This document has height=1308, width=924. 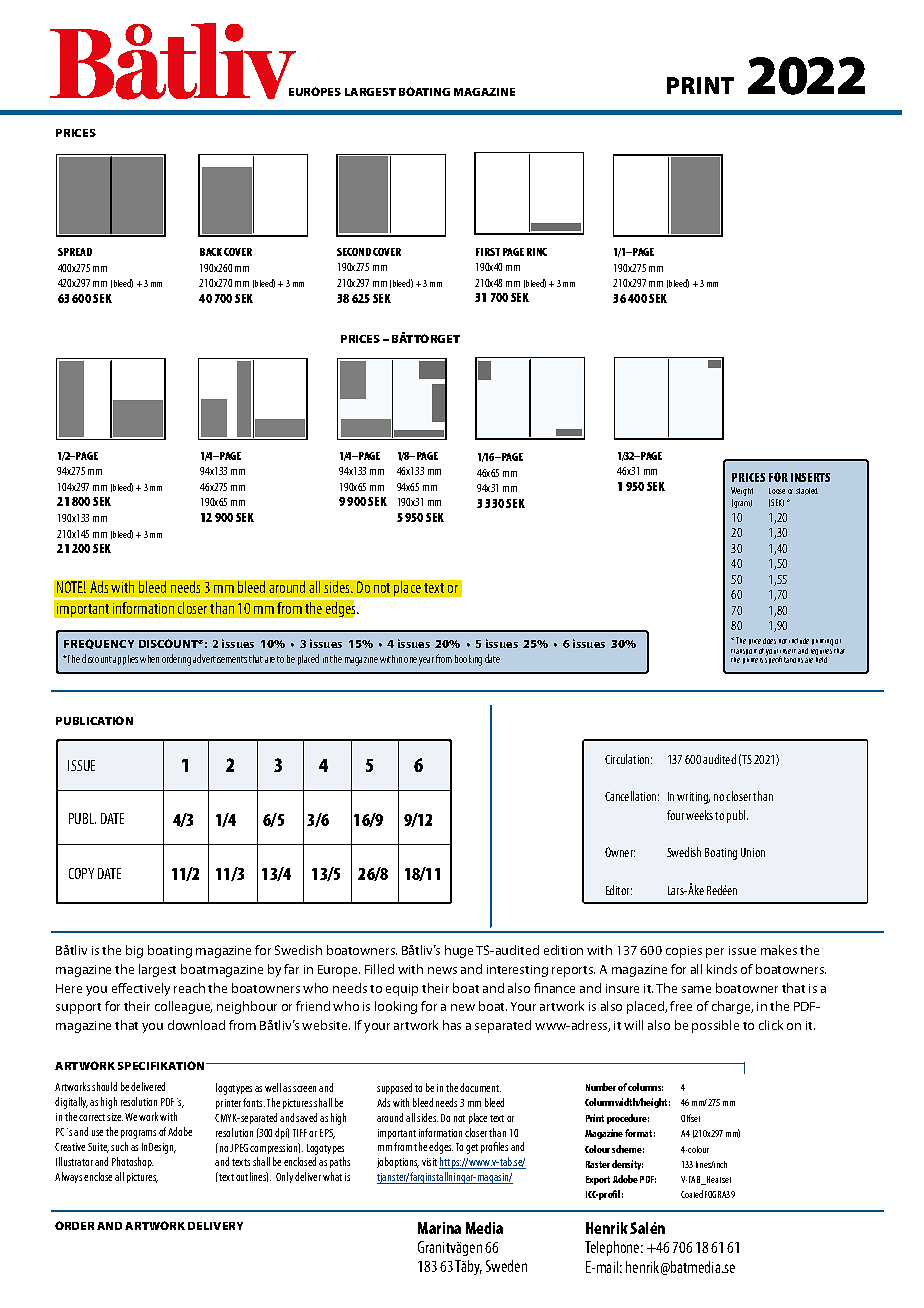 What do you see at coordinates (75, 252) in the document?
I see `SPREAD` at bounding box center [75, 252].
